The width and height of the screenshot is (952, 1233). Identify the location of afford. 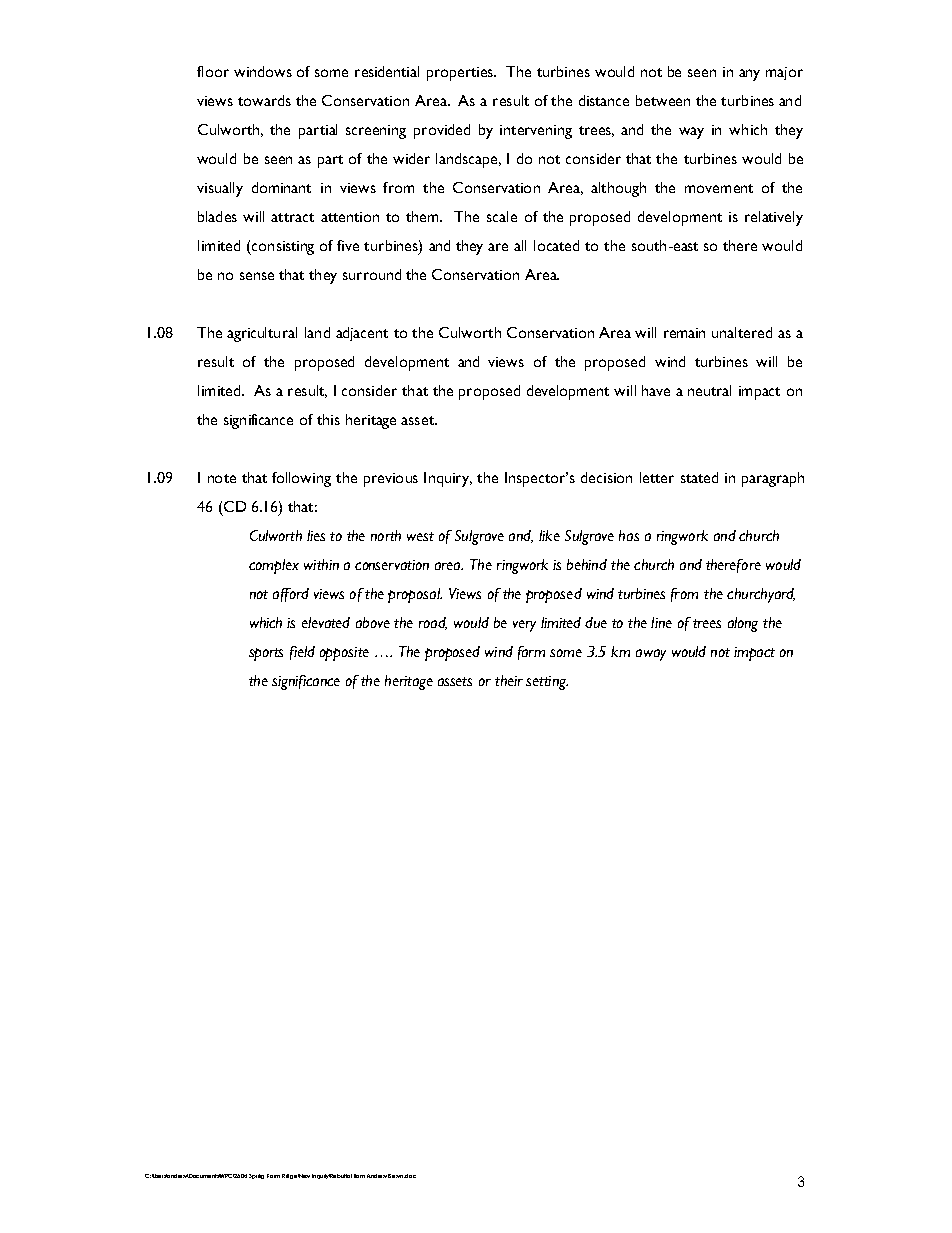
(291, 595).
